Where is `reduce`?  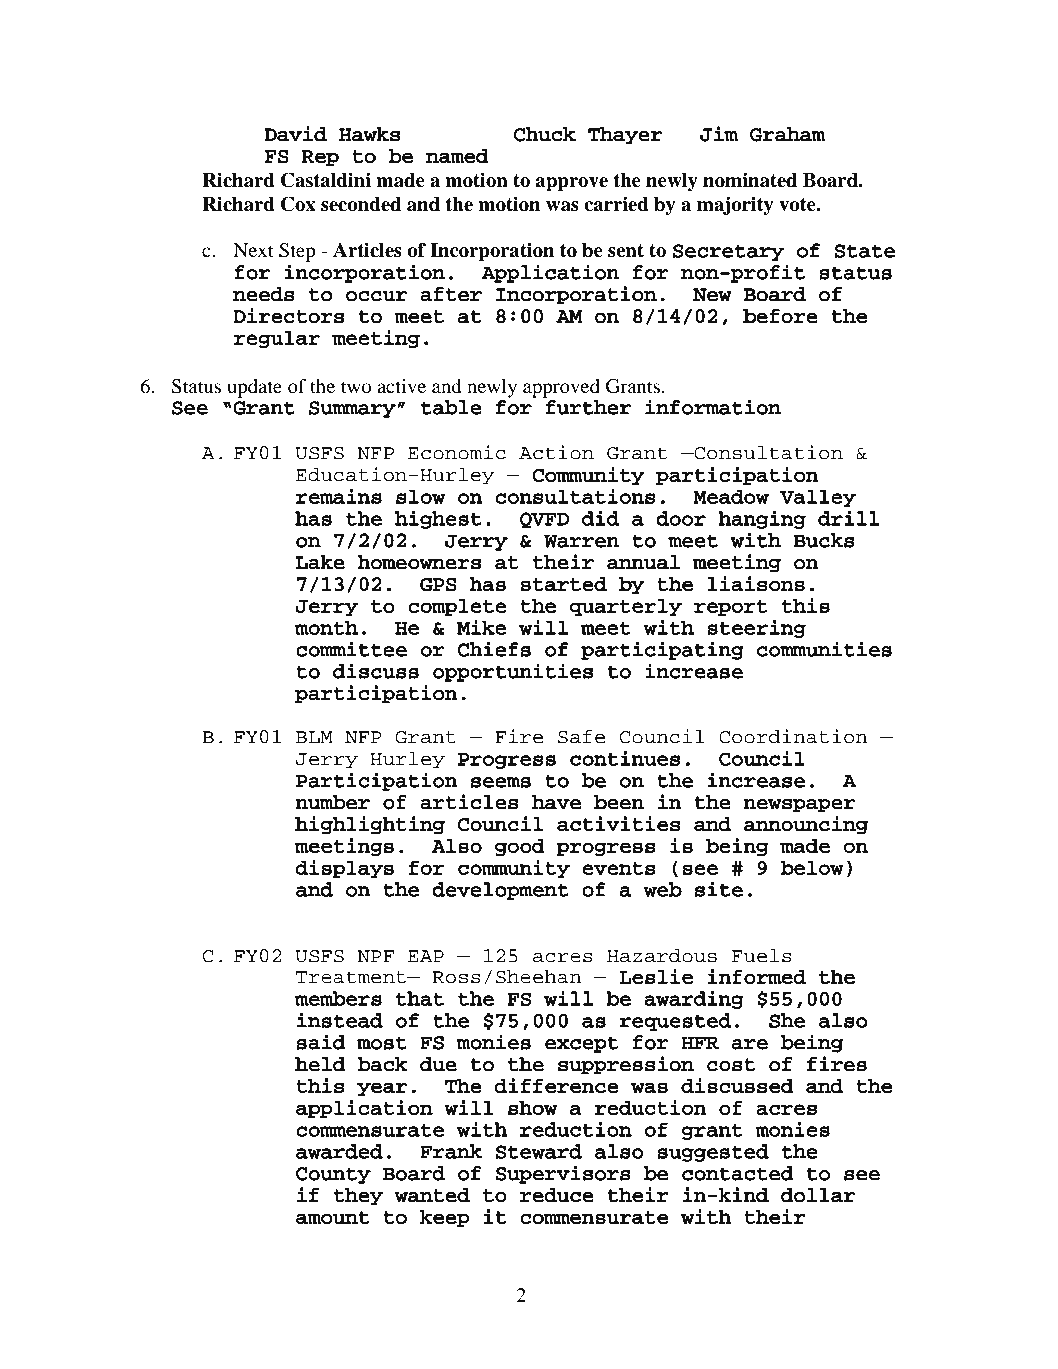 reduce is located at coordinates (557, 1195).
